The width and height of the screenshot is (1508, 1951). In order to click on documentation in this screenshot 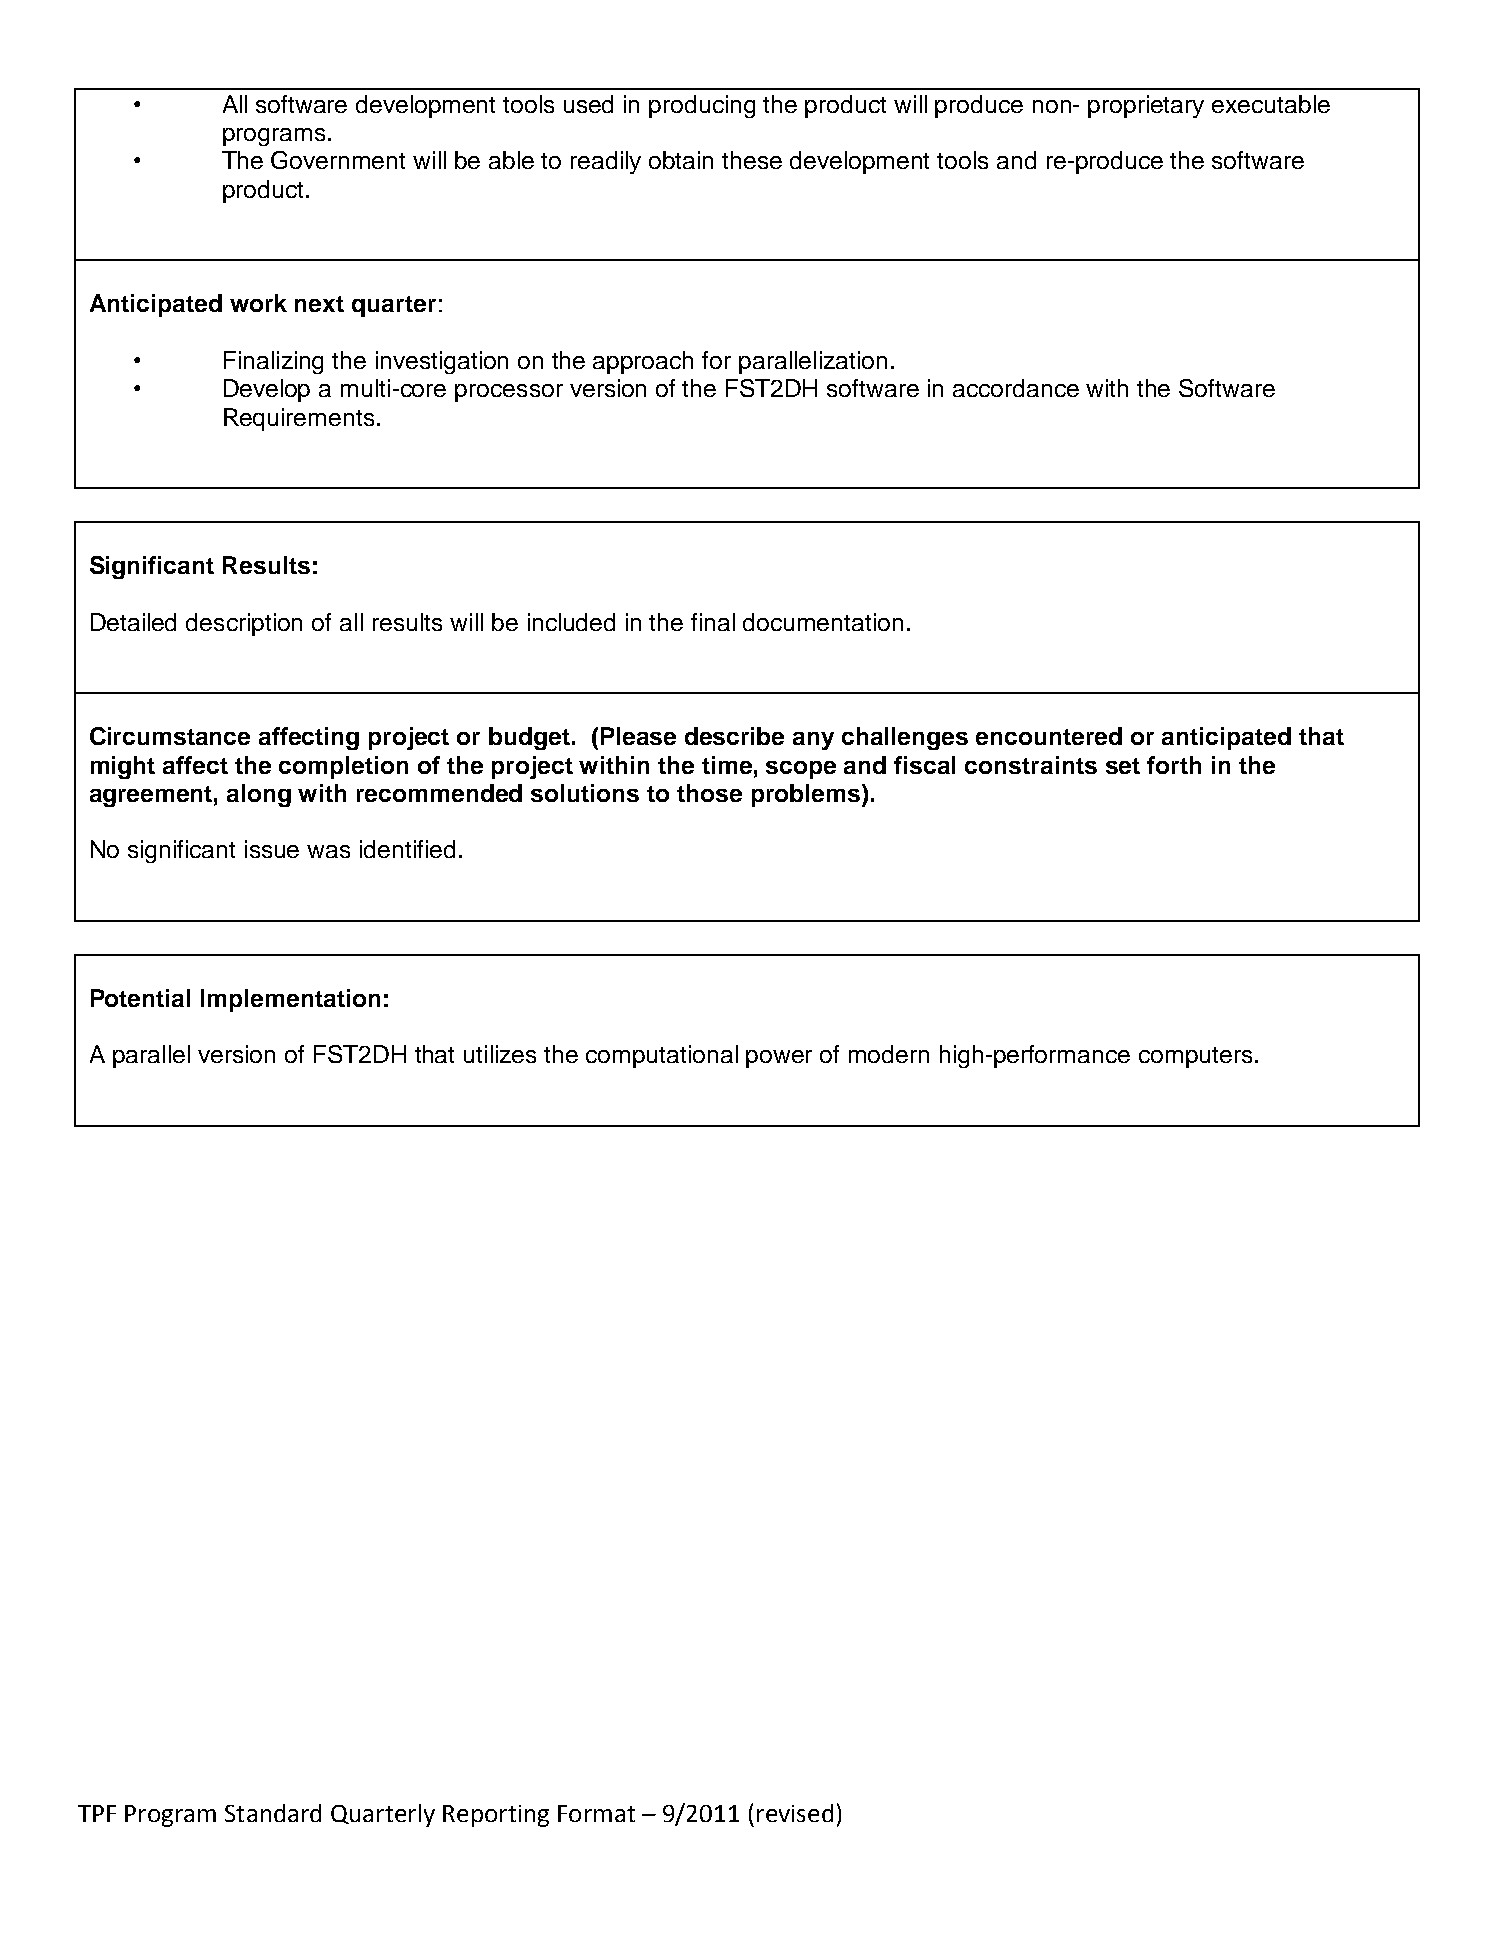, I will do `click(823, 622)`.
